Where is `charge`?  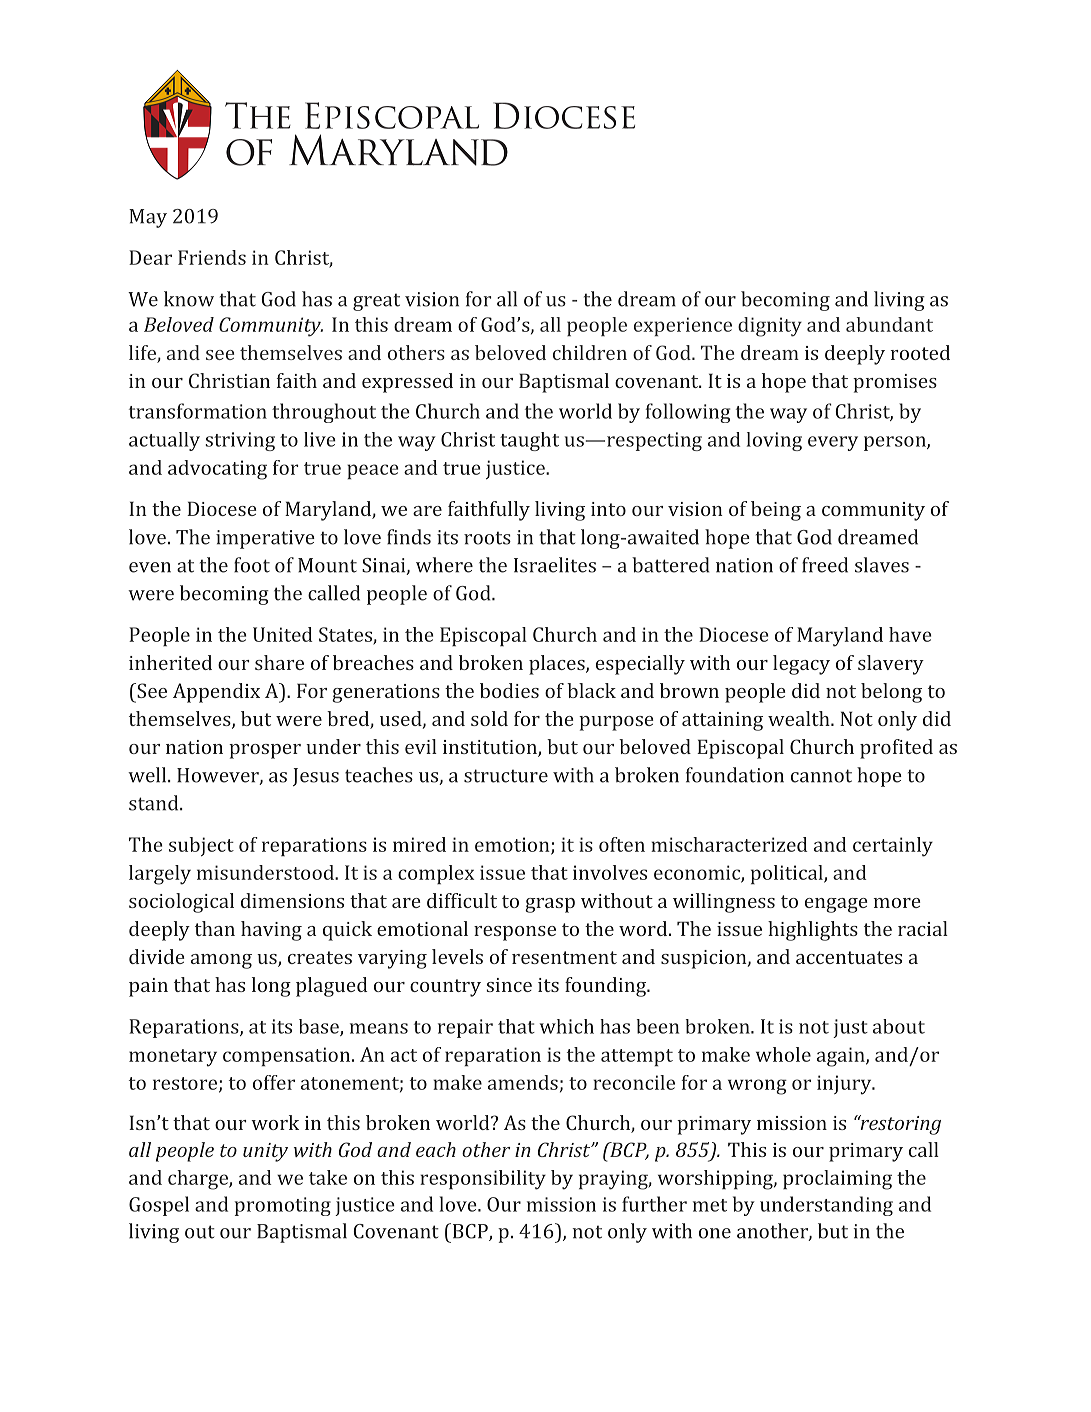
charge is located at coordinates (199, 1180).
